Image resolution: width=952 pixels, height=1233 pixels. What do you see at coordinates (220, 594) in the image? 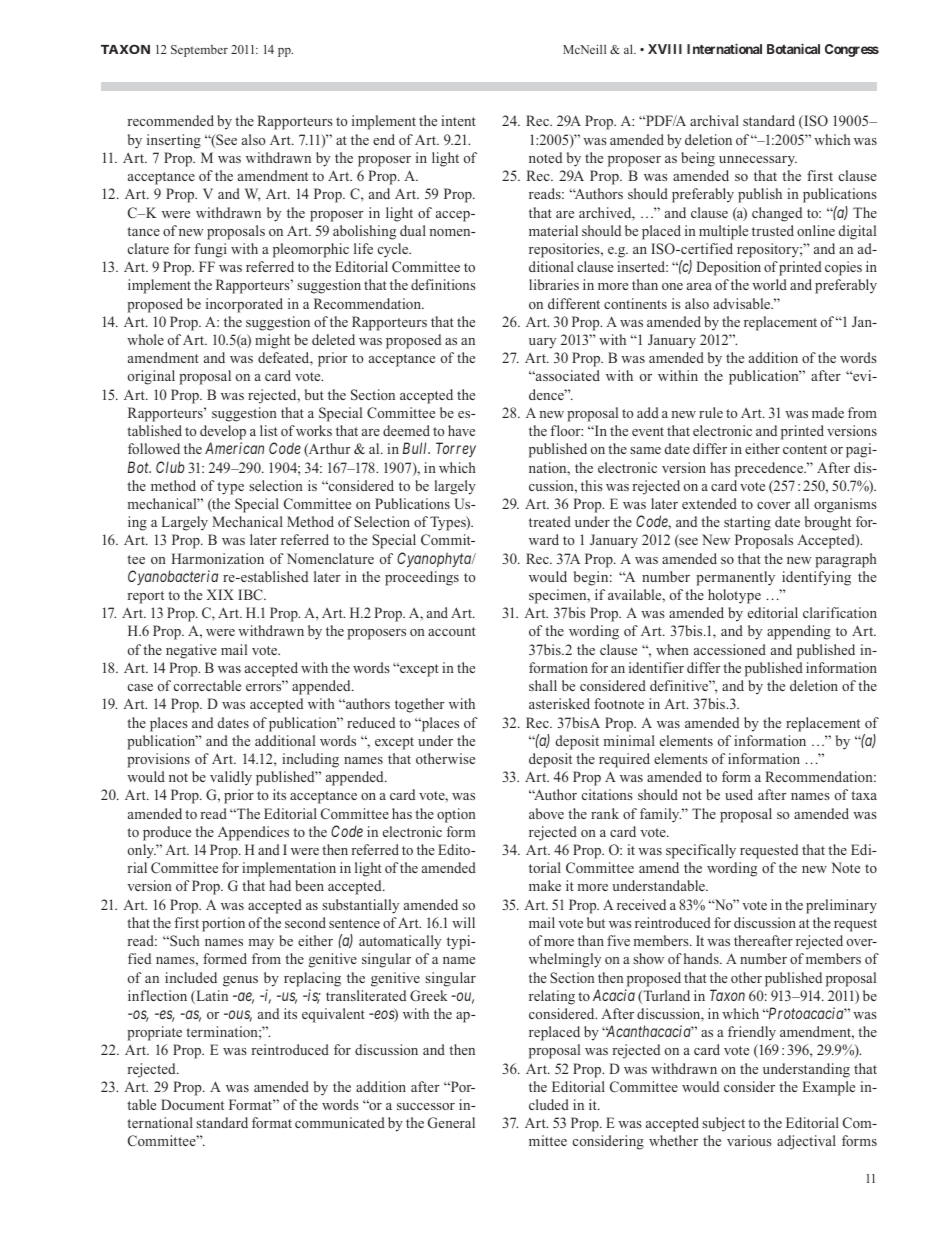
I see `XIX` at bounding box center [220, 594].
